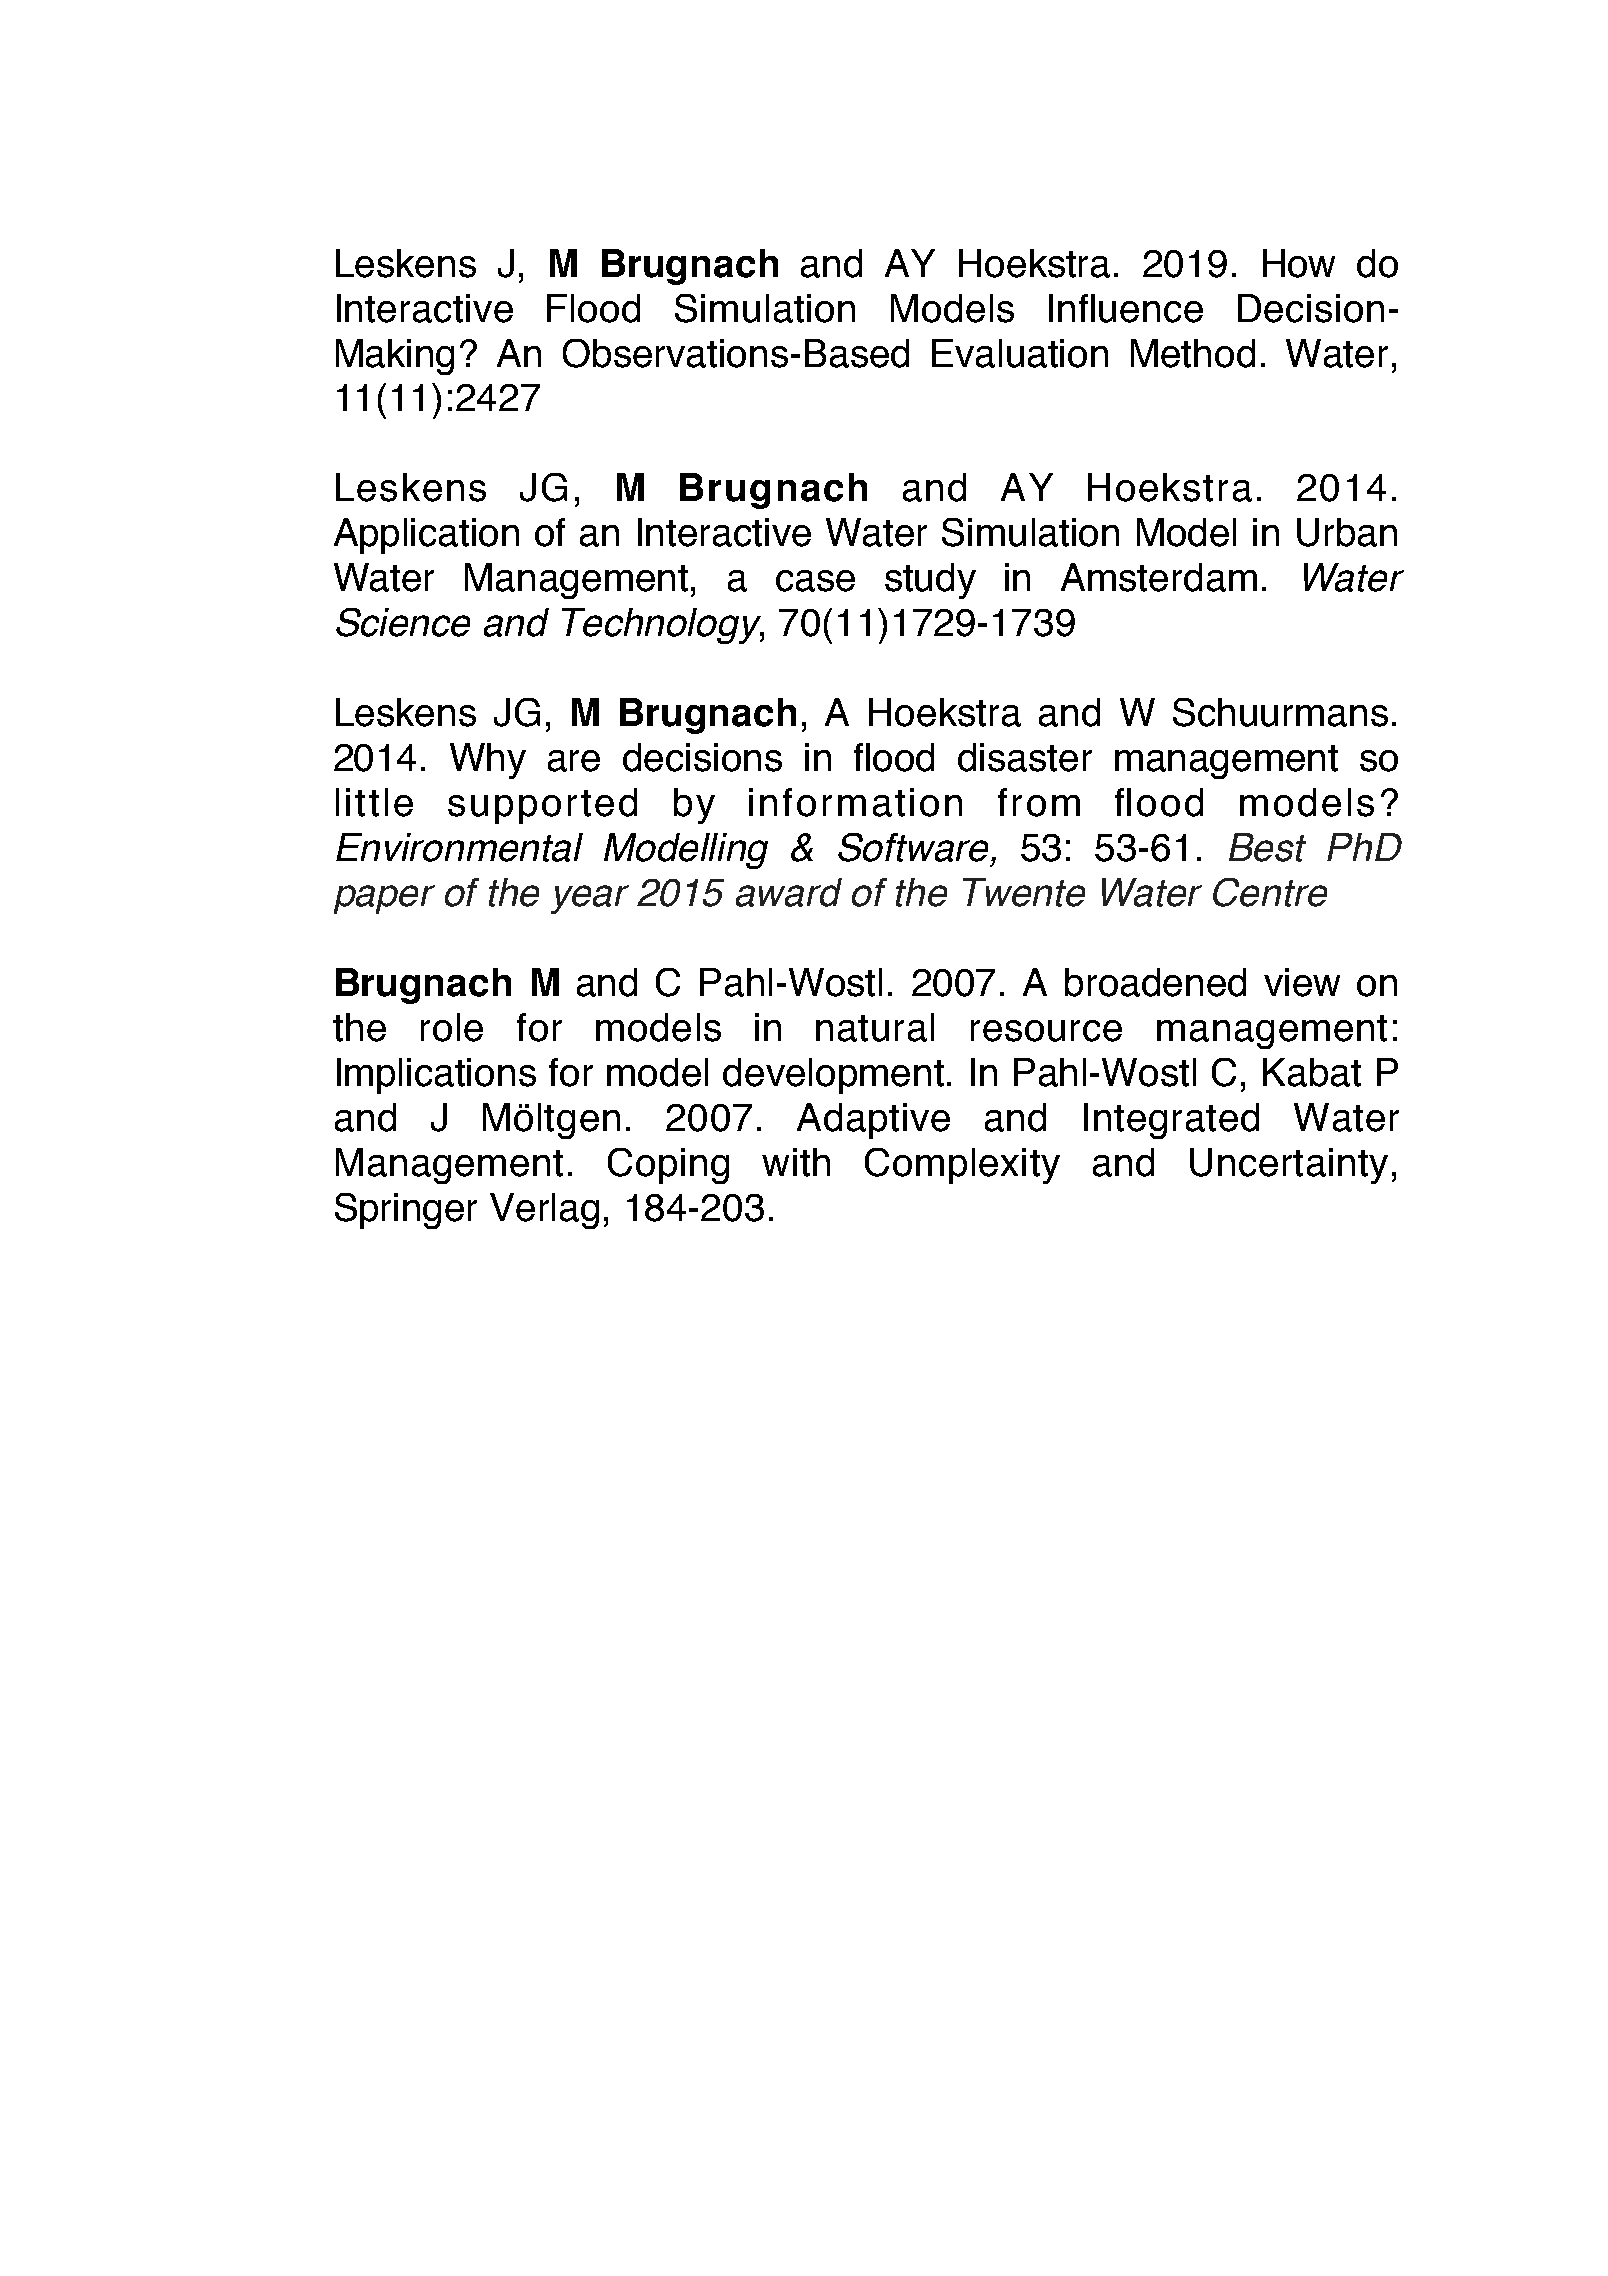 This image has height=2276, width=1608. I want to click on Application, so click(426, 536).
